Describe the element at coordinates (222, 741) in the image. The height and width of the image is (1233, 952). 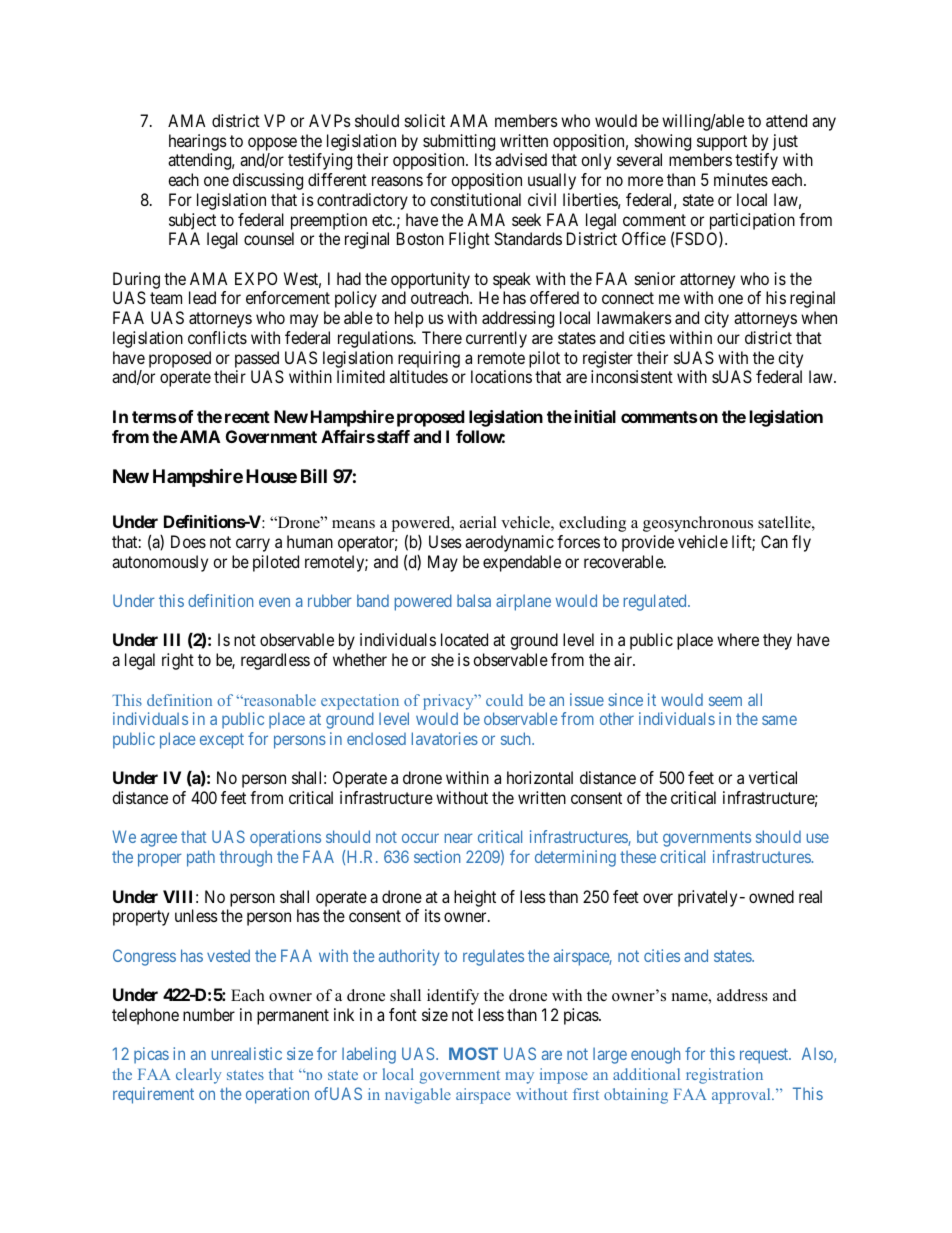
I see `except` at that location.
